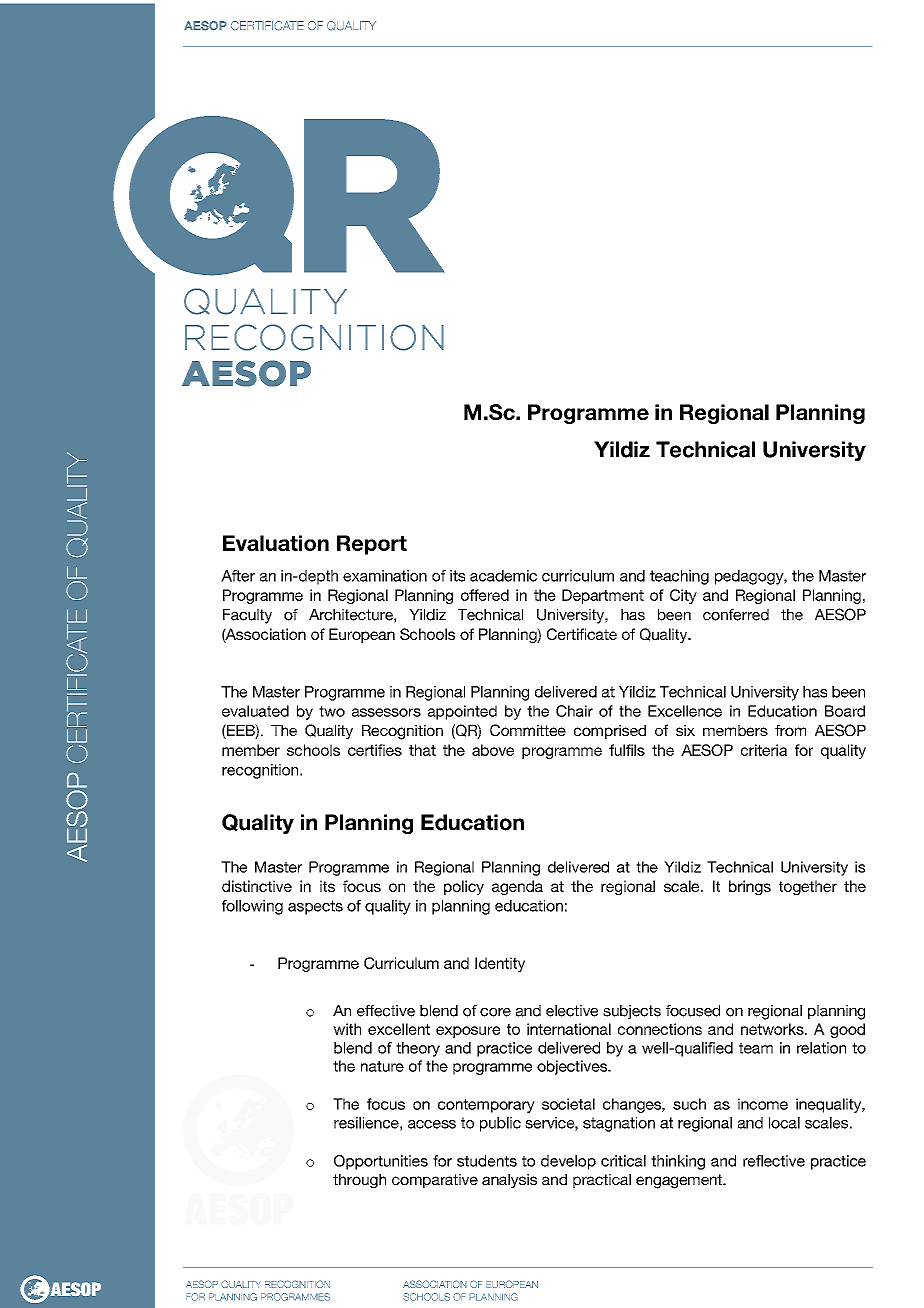 The width and height of the document is (924, 1308). I want to click on academic, so click(503, 576).
